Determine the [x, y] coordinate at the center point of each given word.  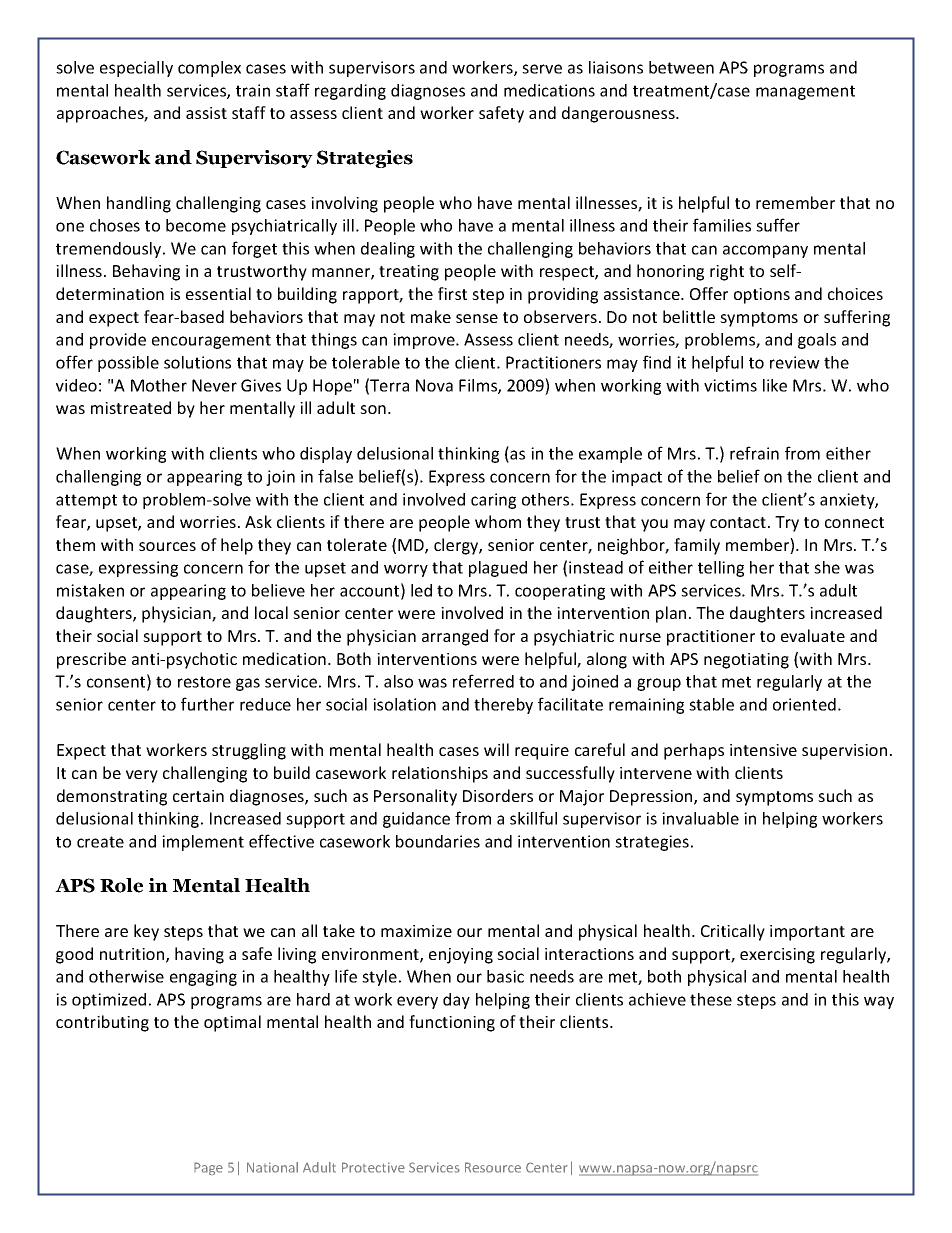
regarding [350, 92]
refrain [754, 453]
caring [493, 501]
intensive [763, 750]
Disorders [498, 795]
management [805, 92]
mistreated [131, 407]
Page [208, 1168]
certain [198, 796]
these [711, 999]
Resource [493, 1167]
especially [136, 69]
